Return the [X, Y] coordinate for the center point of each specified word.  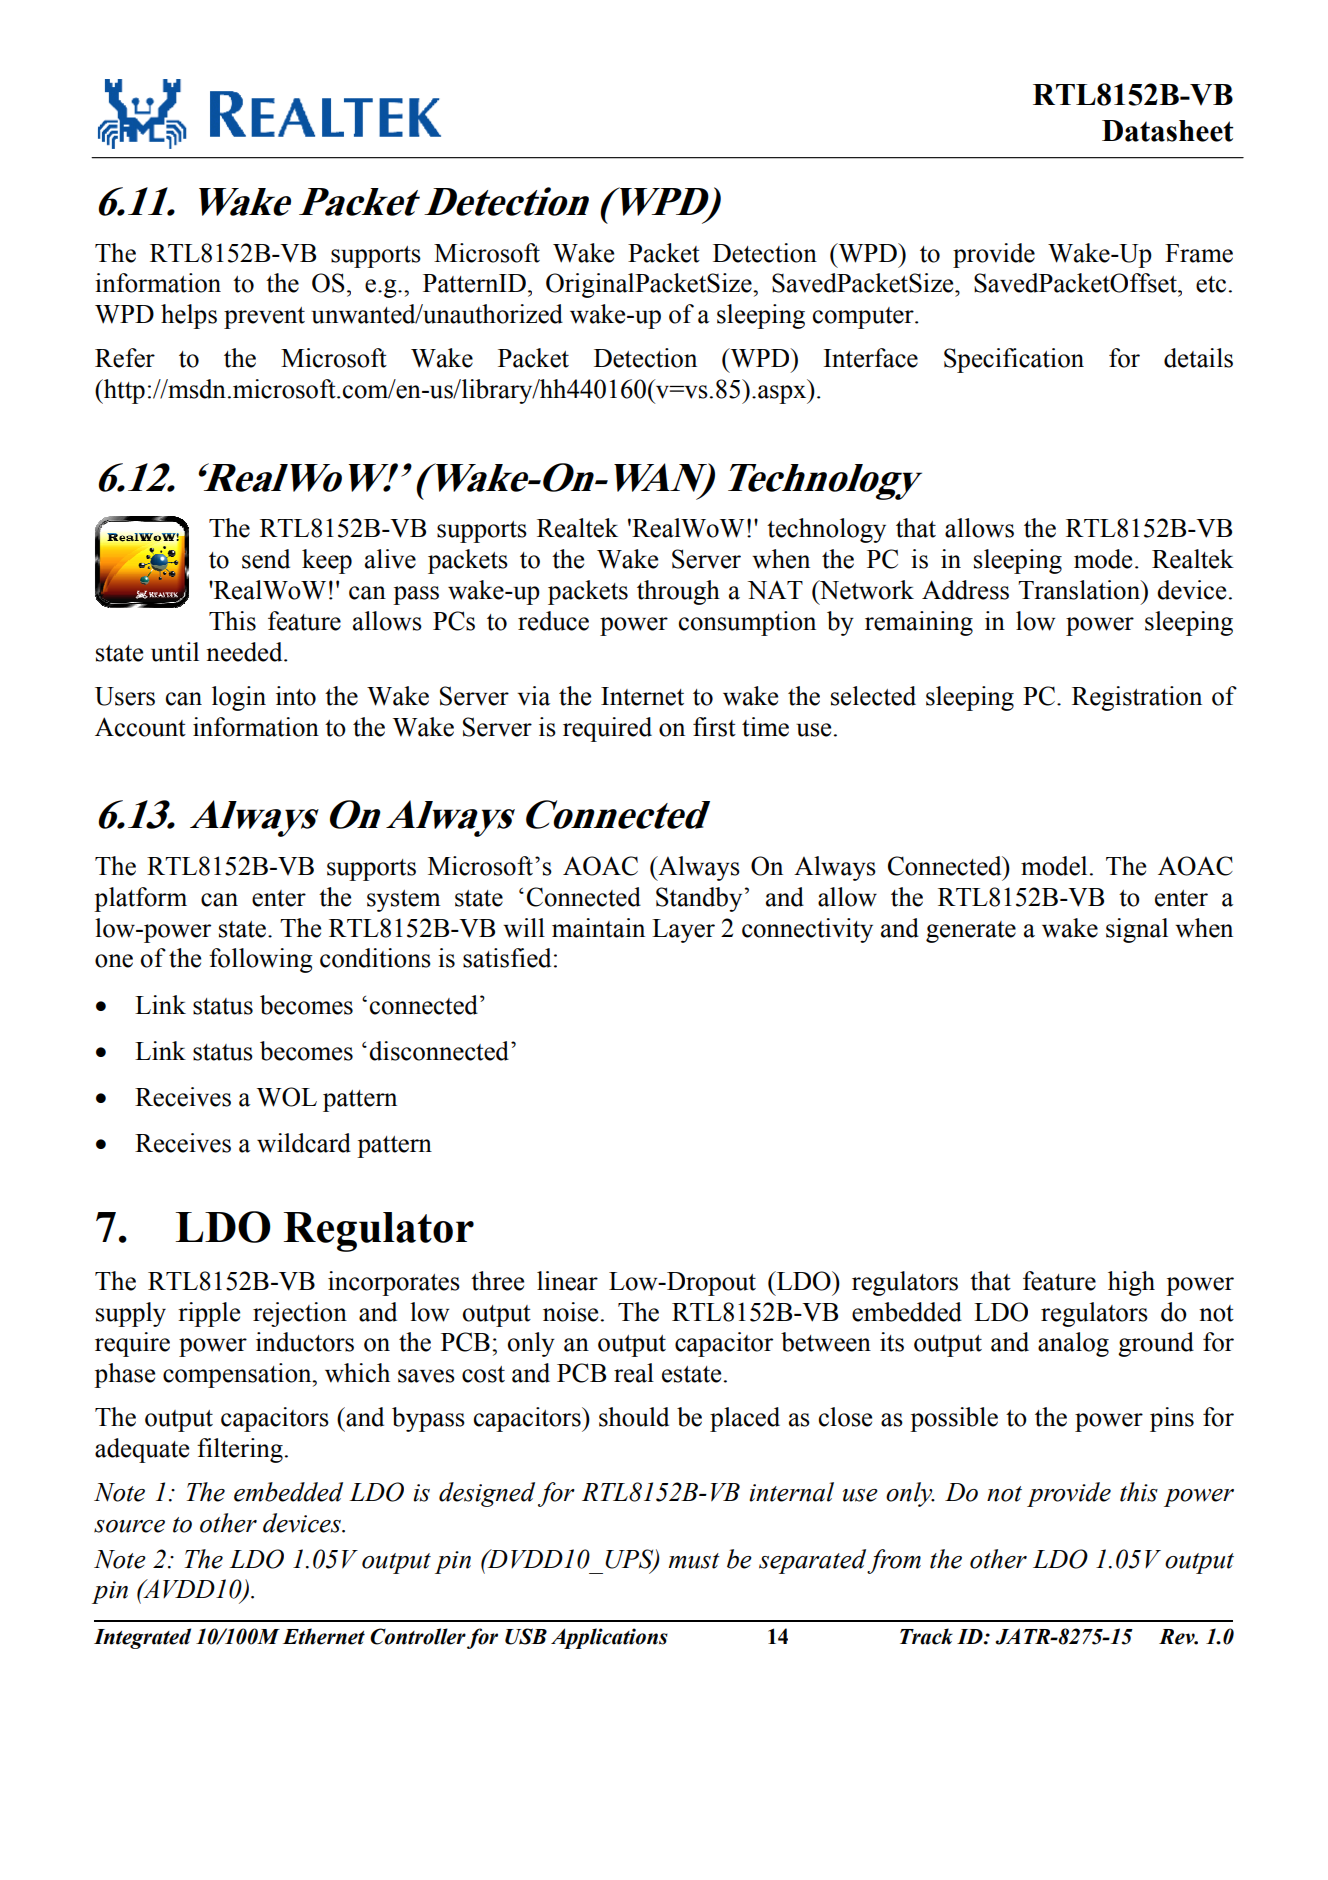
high [1131, 1283]
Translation [1080, 590]
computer [864, 318]
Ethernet [324, 1636]
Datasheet [1168, 131]
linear [567, 1281]
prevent [264, 318]
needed [245, 652]
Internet [642, 696]
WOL [287, 1097]
